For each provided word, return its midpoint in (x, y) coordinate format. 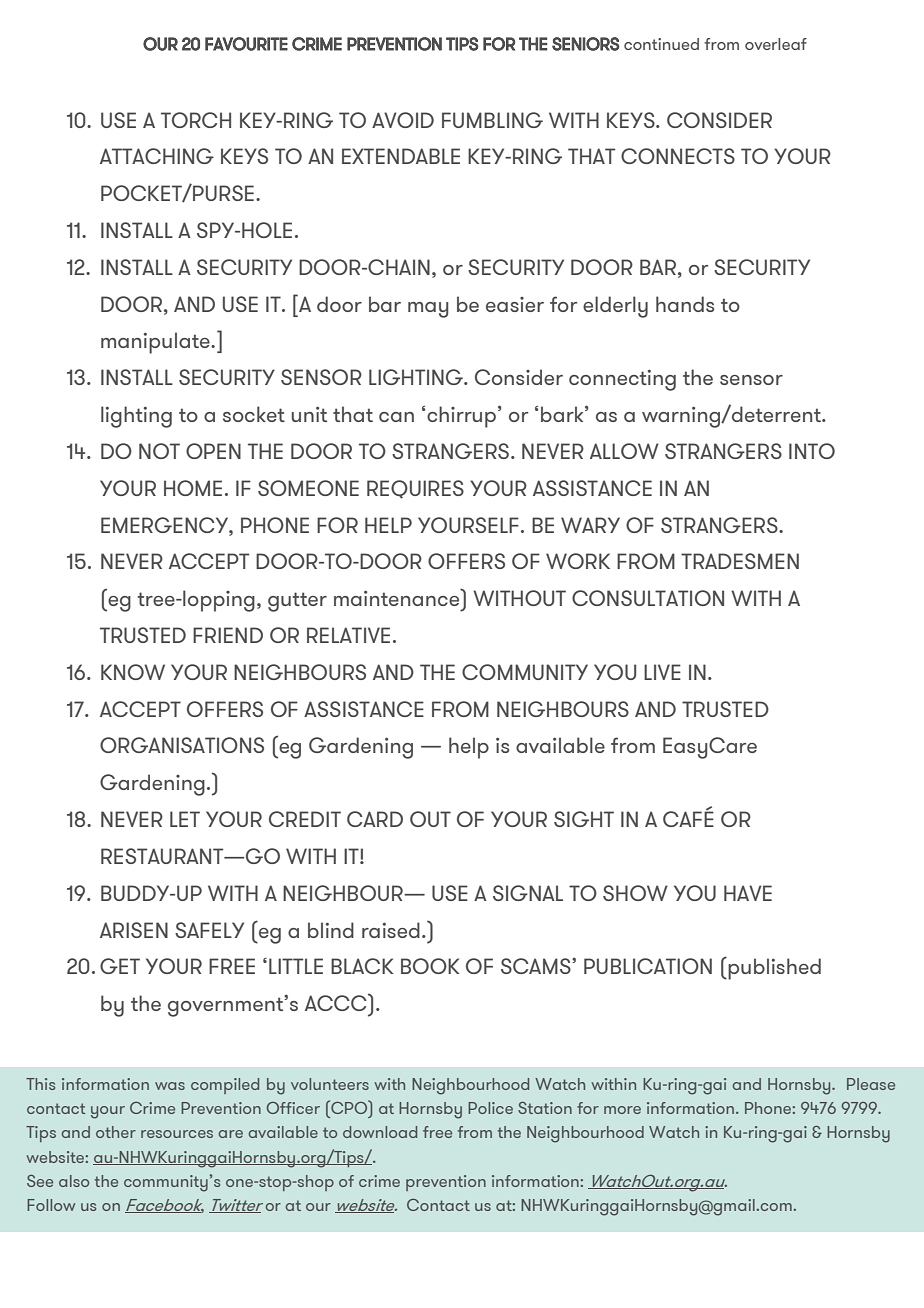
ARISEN (134, 930)
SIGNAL (528, 893)
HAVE (748, 893)
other (116, 1132)
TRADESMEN (740, 561)
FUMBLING (492, 120)
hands (685, 304)
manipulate (156, 343)
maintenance (398, 597)
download (380, 1132)
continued (661, 44)
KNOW (133, 672)
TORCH (196, 120)
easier (515, 304)
